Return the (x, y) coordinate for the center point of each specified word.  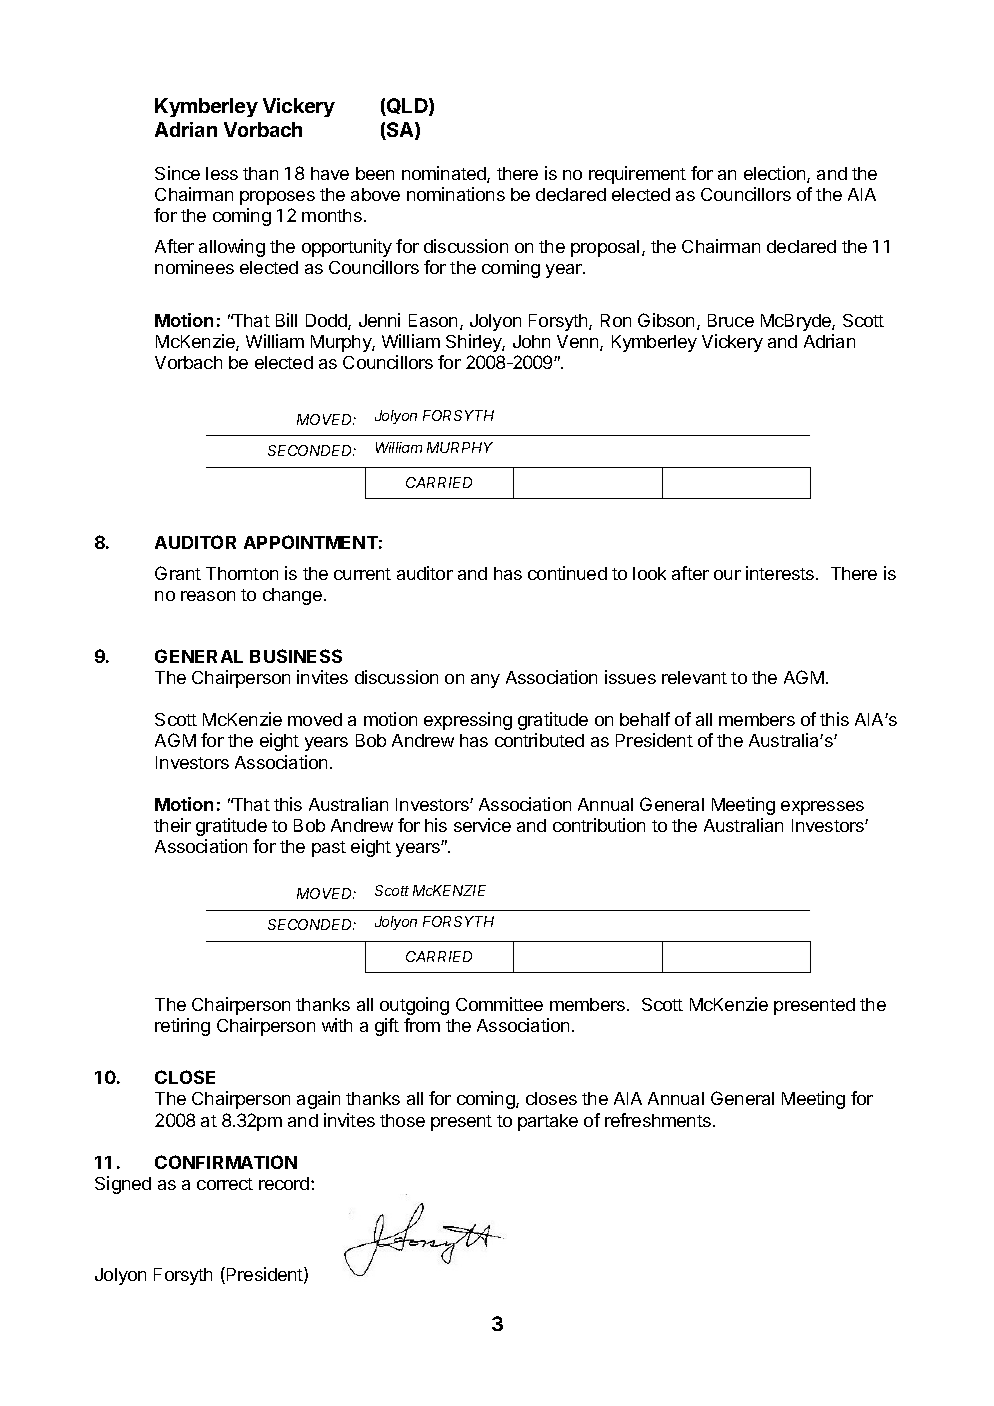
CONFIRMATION (226, 1162)
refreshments (658, 1120)
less (222, 173)
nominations (456, 194)
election (776, 174)
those (402, 1120)
